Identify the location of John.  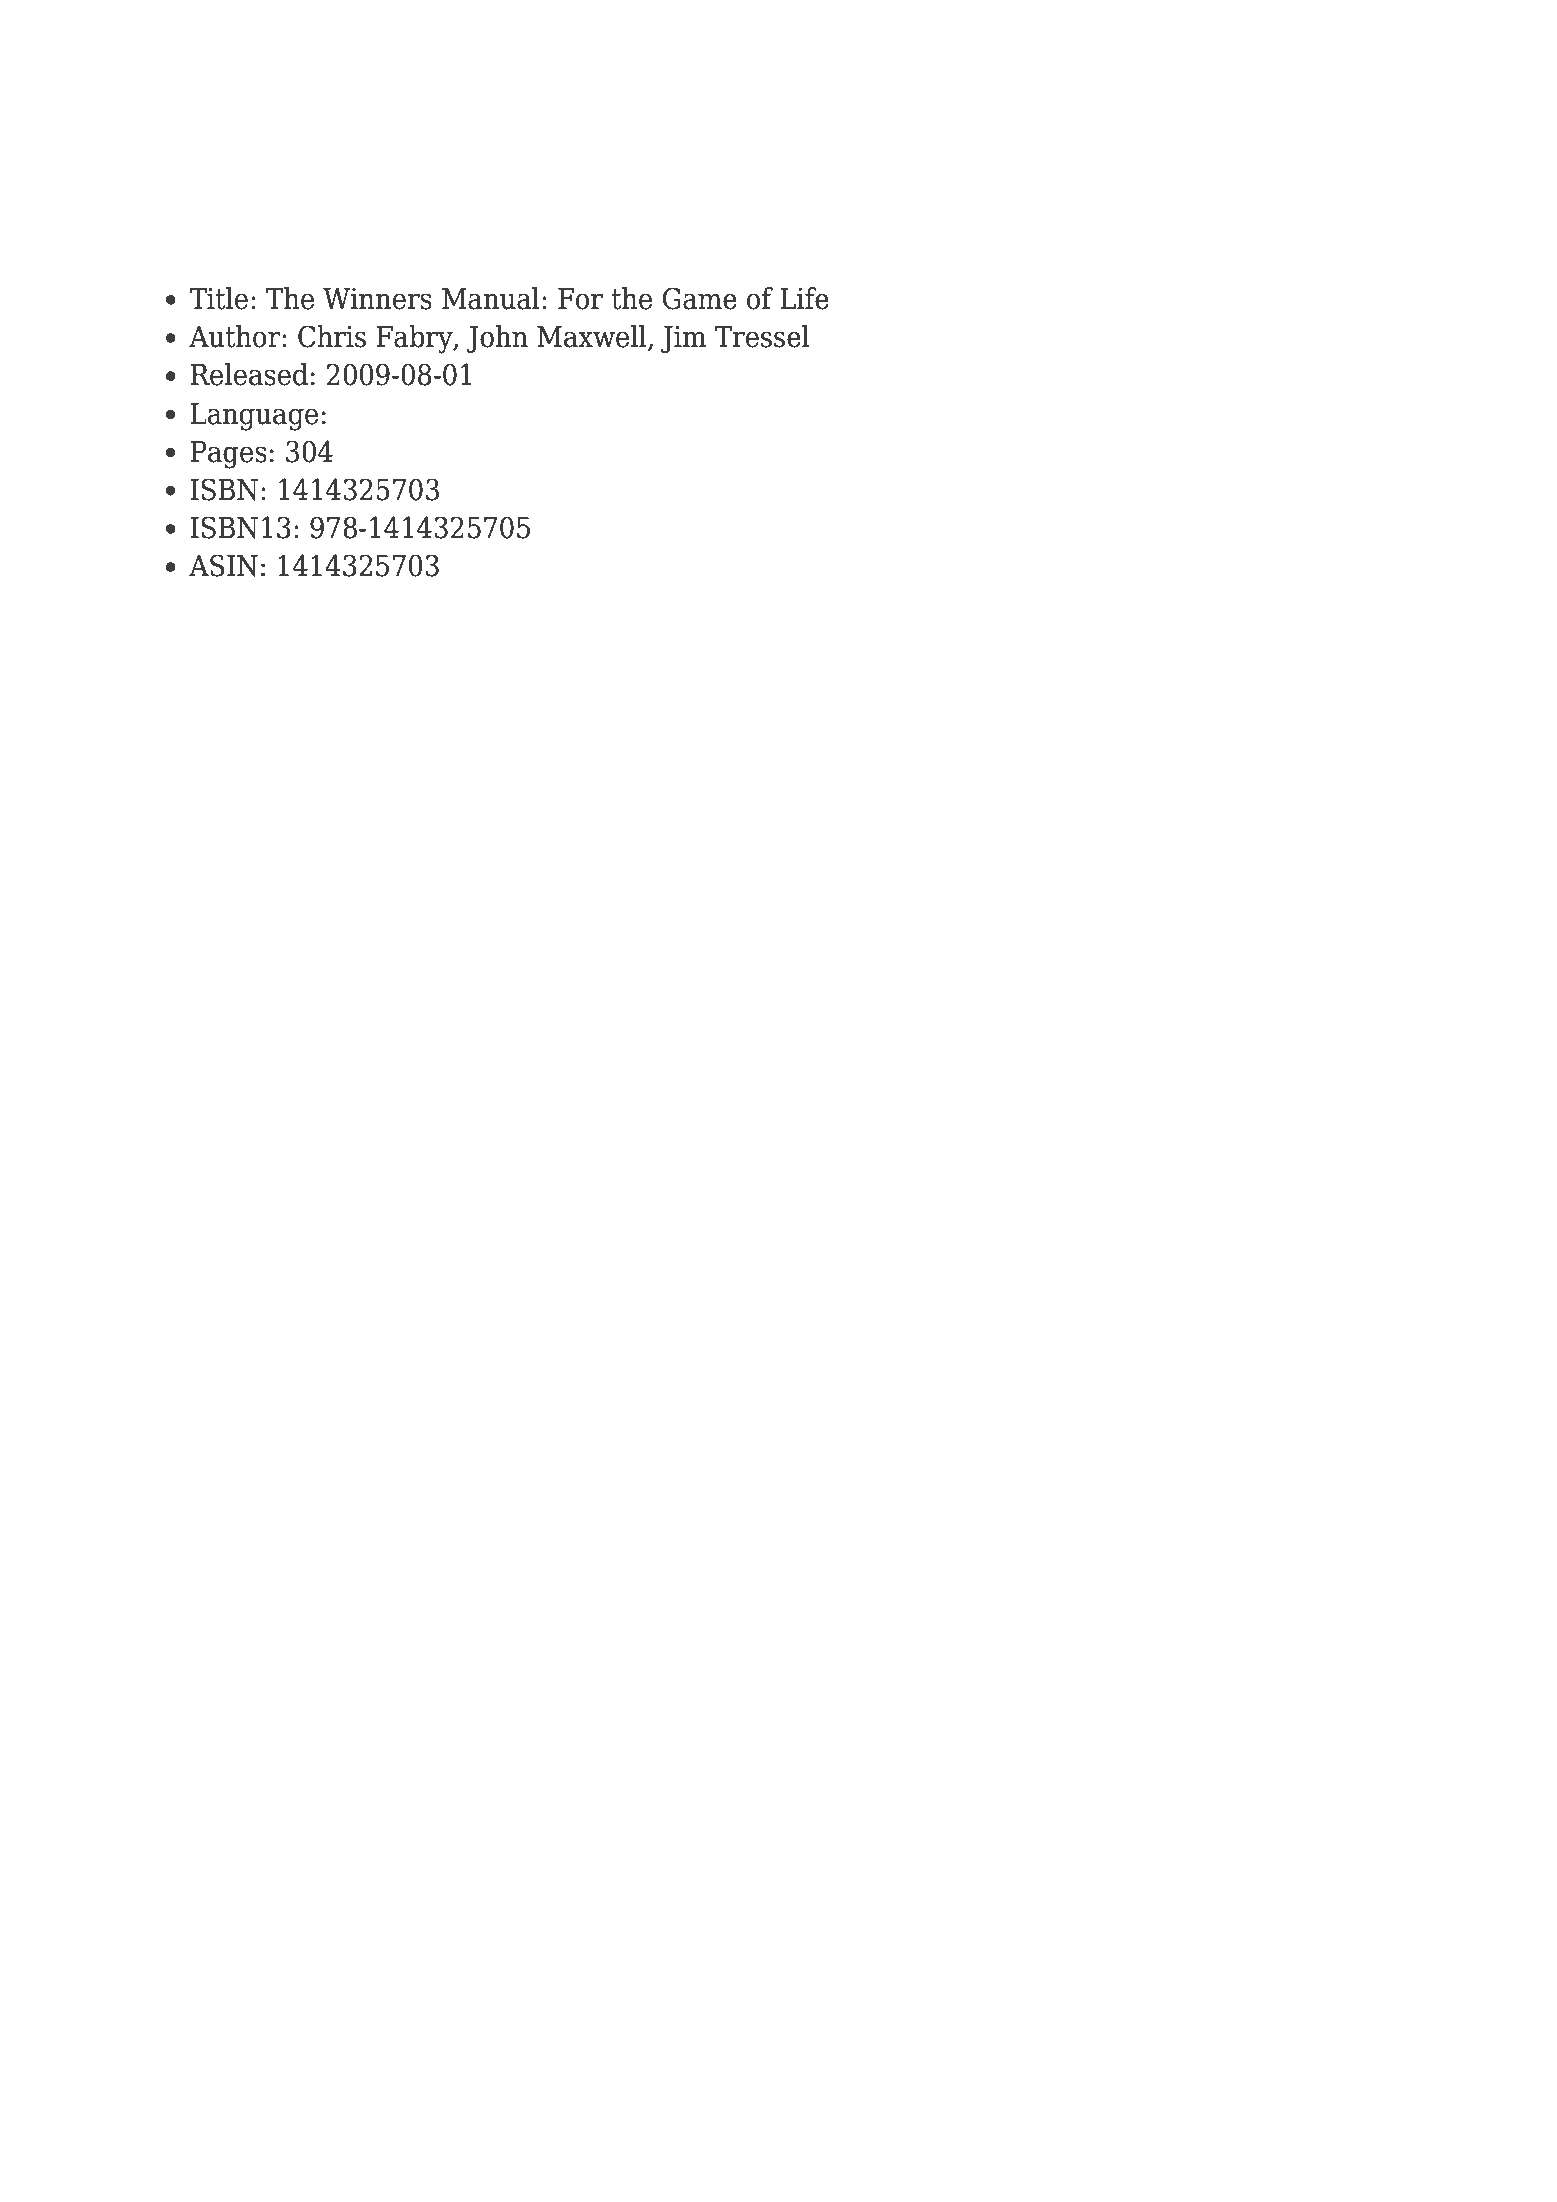
(497, 339).
